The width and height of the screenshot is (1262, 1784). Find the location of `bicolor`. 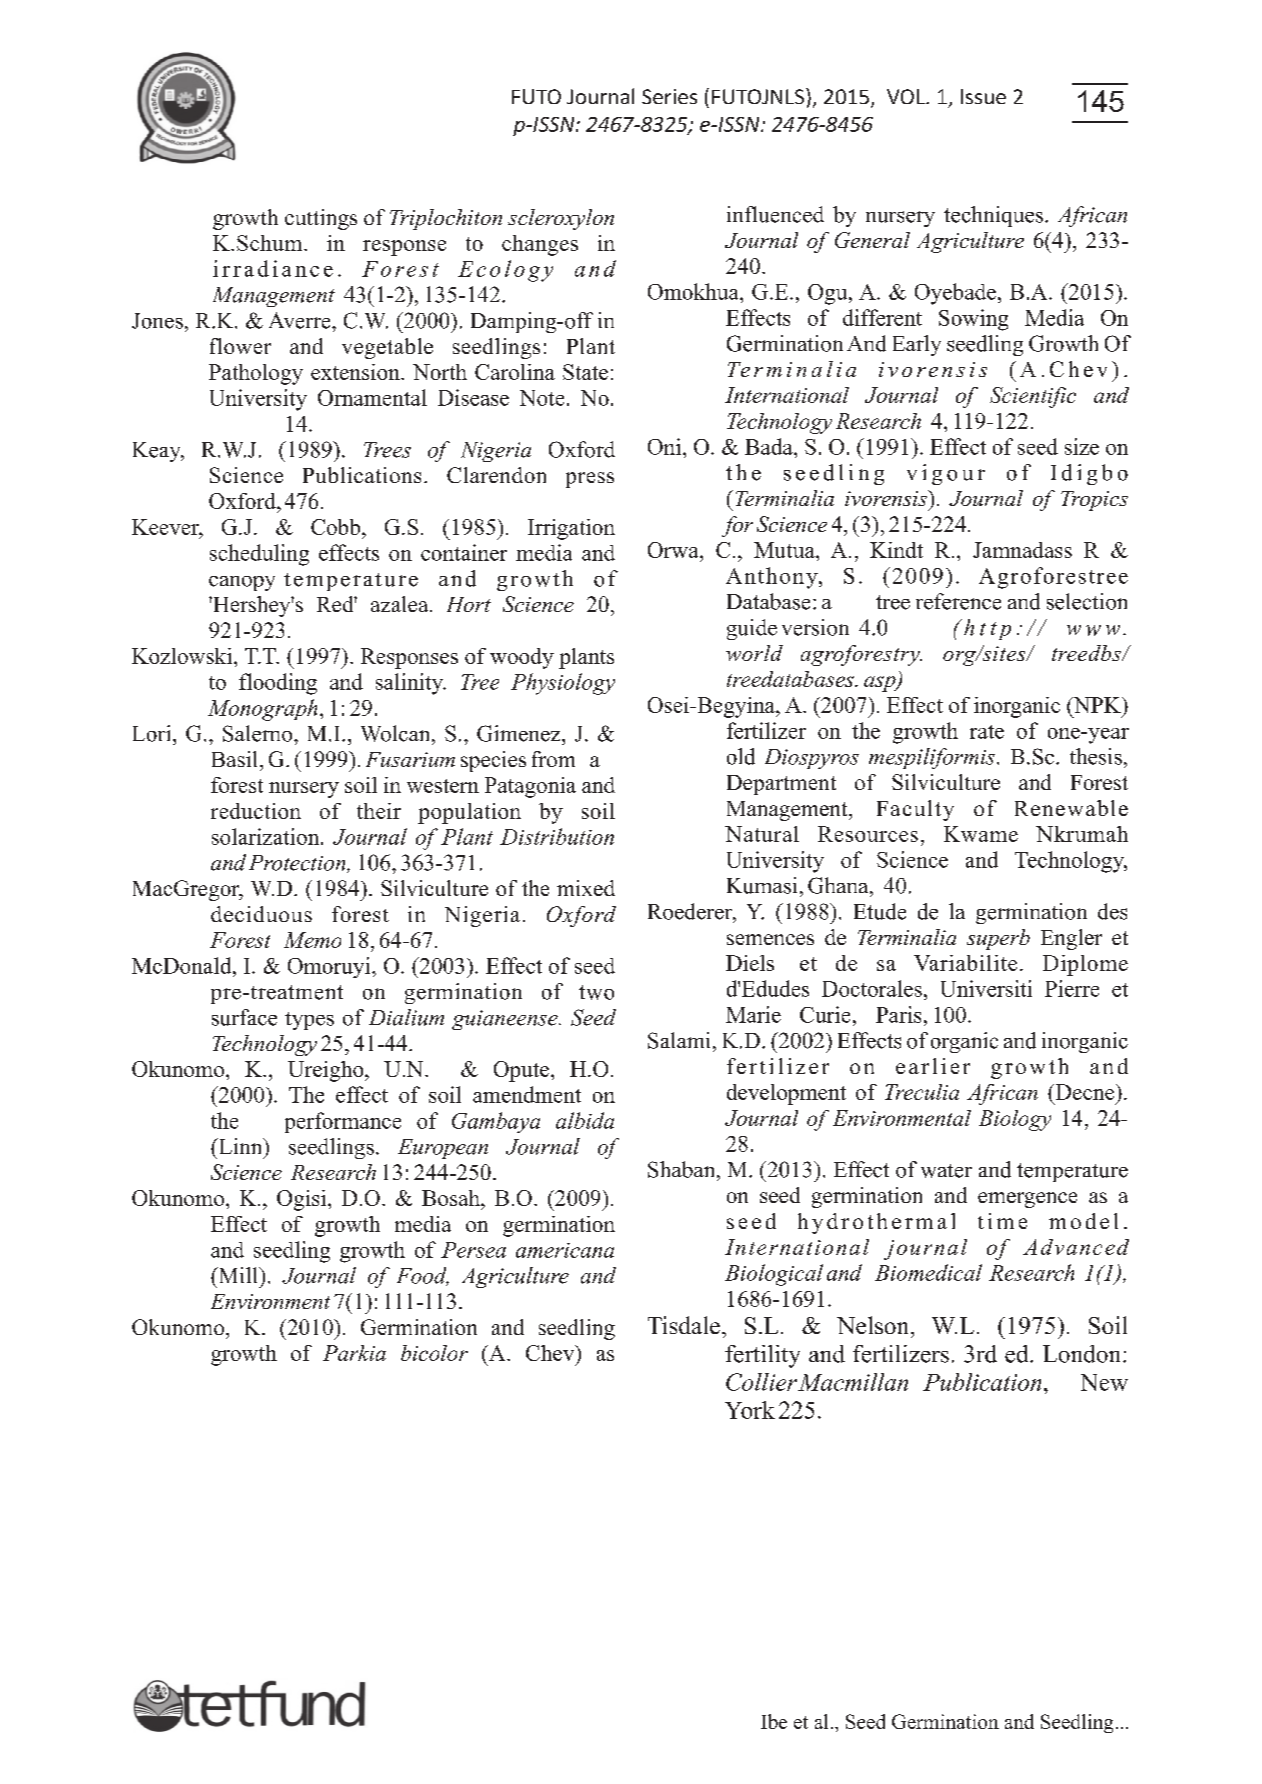

bicolor is located at coordinates (434, 1353).
